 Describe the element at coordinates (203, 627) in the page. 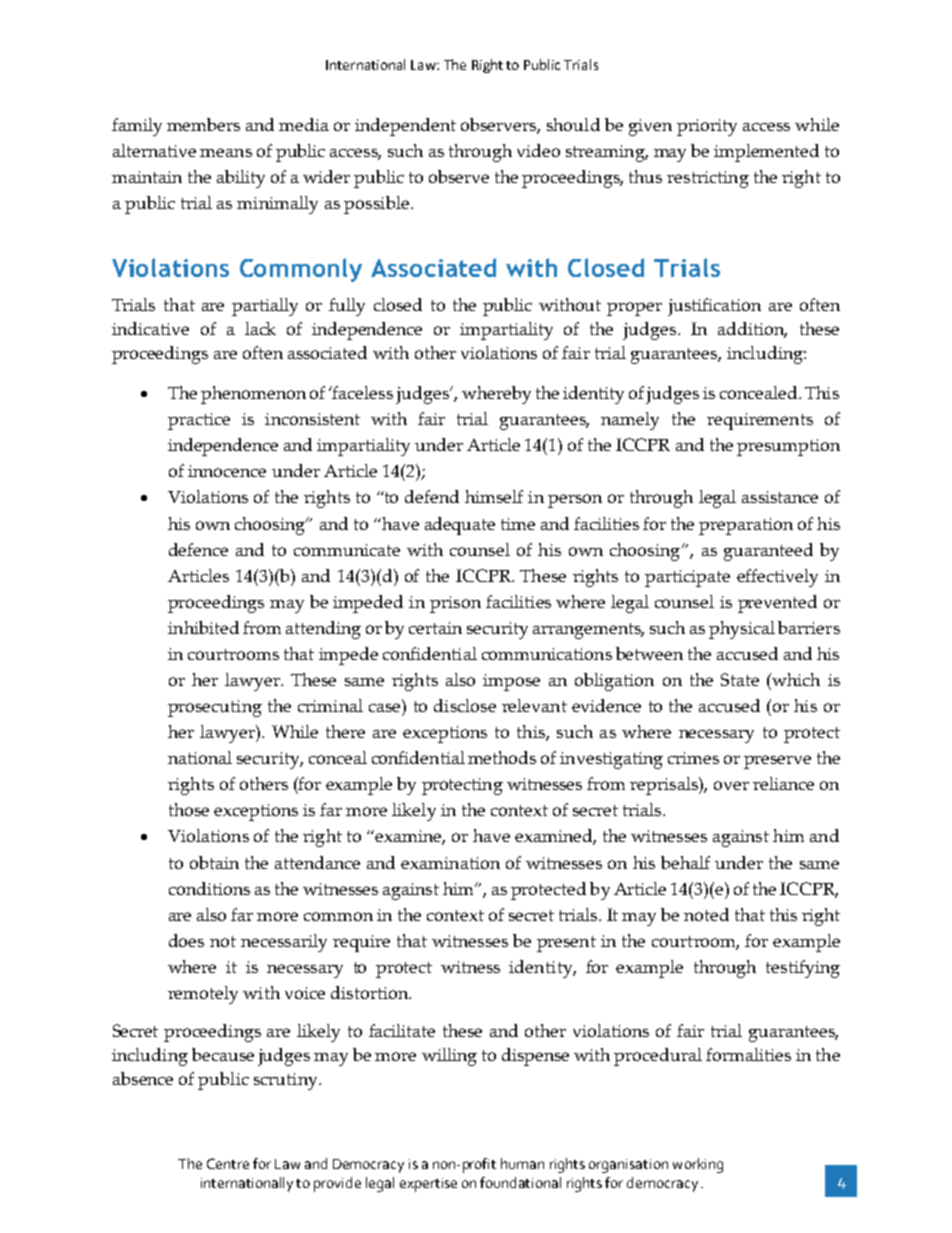

I see `inhibited` at that location.
